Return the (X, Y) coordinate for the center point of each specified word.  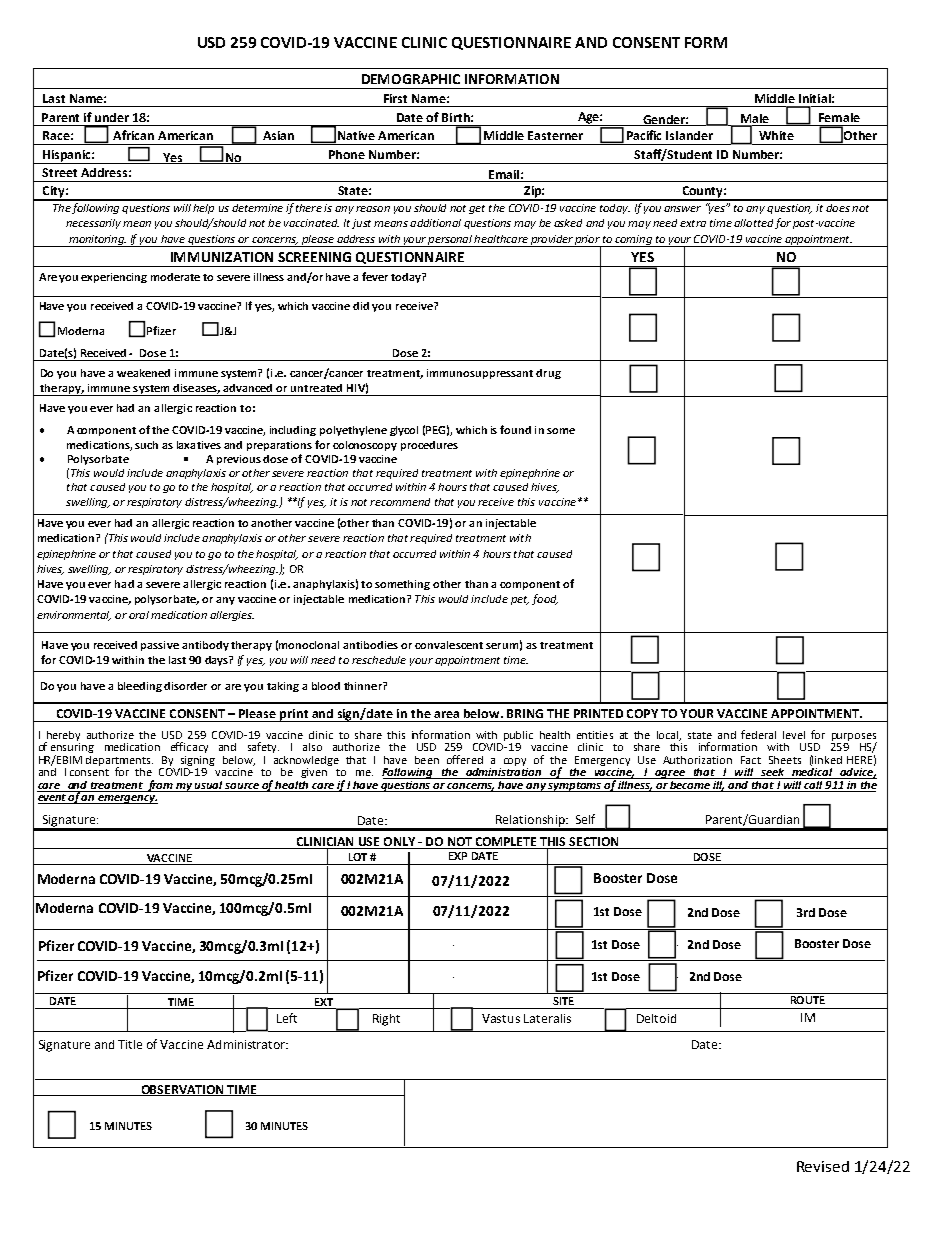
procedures (429, 446)
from (160, 786)
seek (772, 773)
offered (465, 759)
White (776, 135)
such (146, 445)
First (395, 98)
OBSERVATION (182, 1090)
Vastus (501, 1018)
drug (548, 374)
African (133, 135)
